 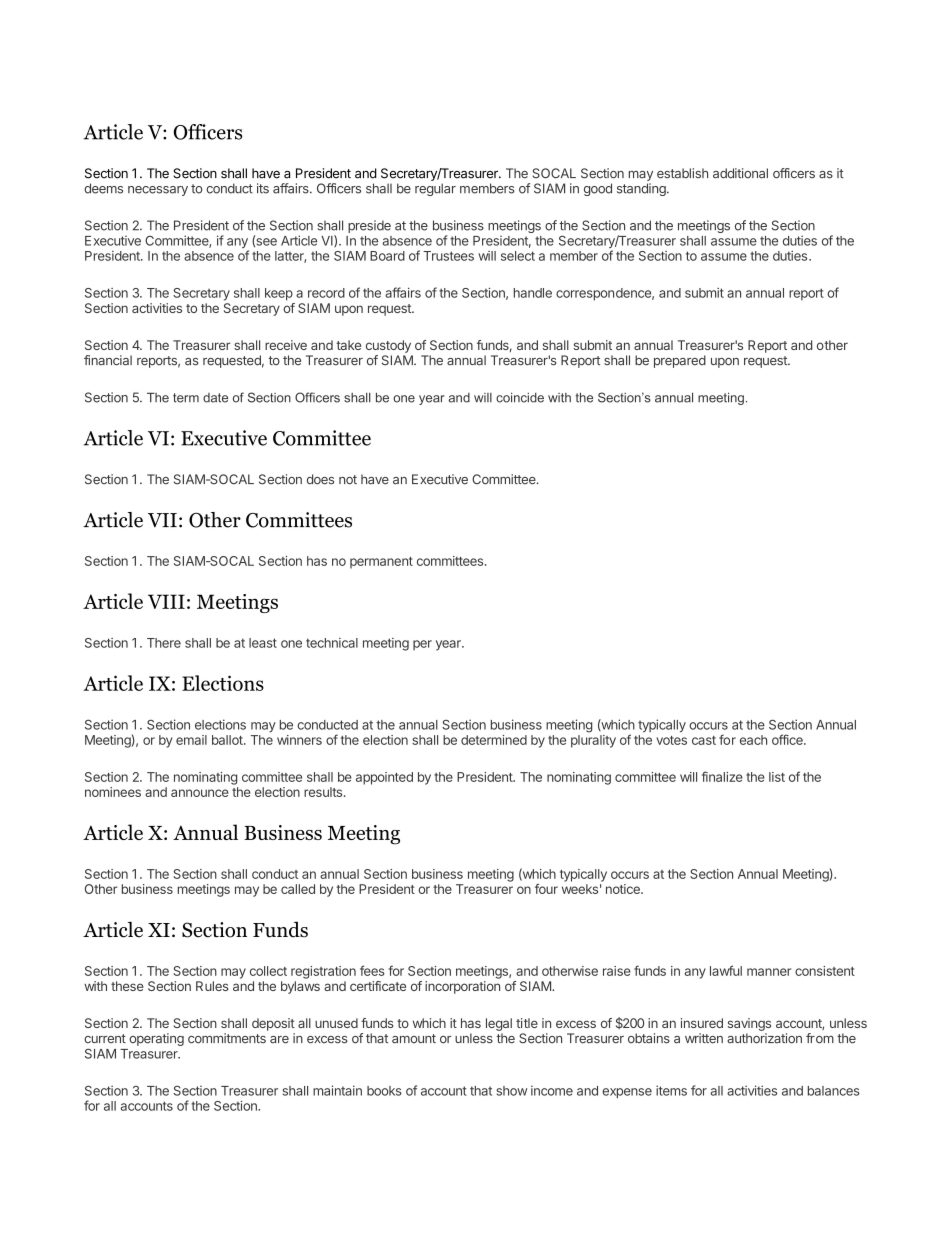 I want to click on show, so click(x=511, y=1091).
